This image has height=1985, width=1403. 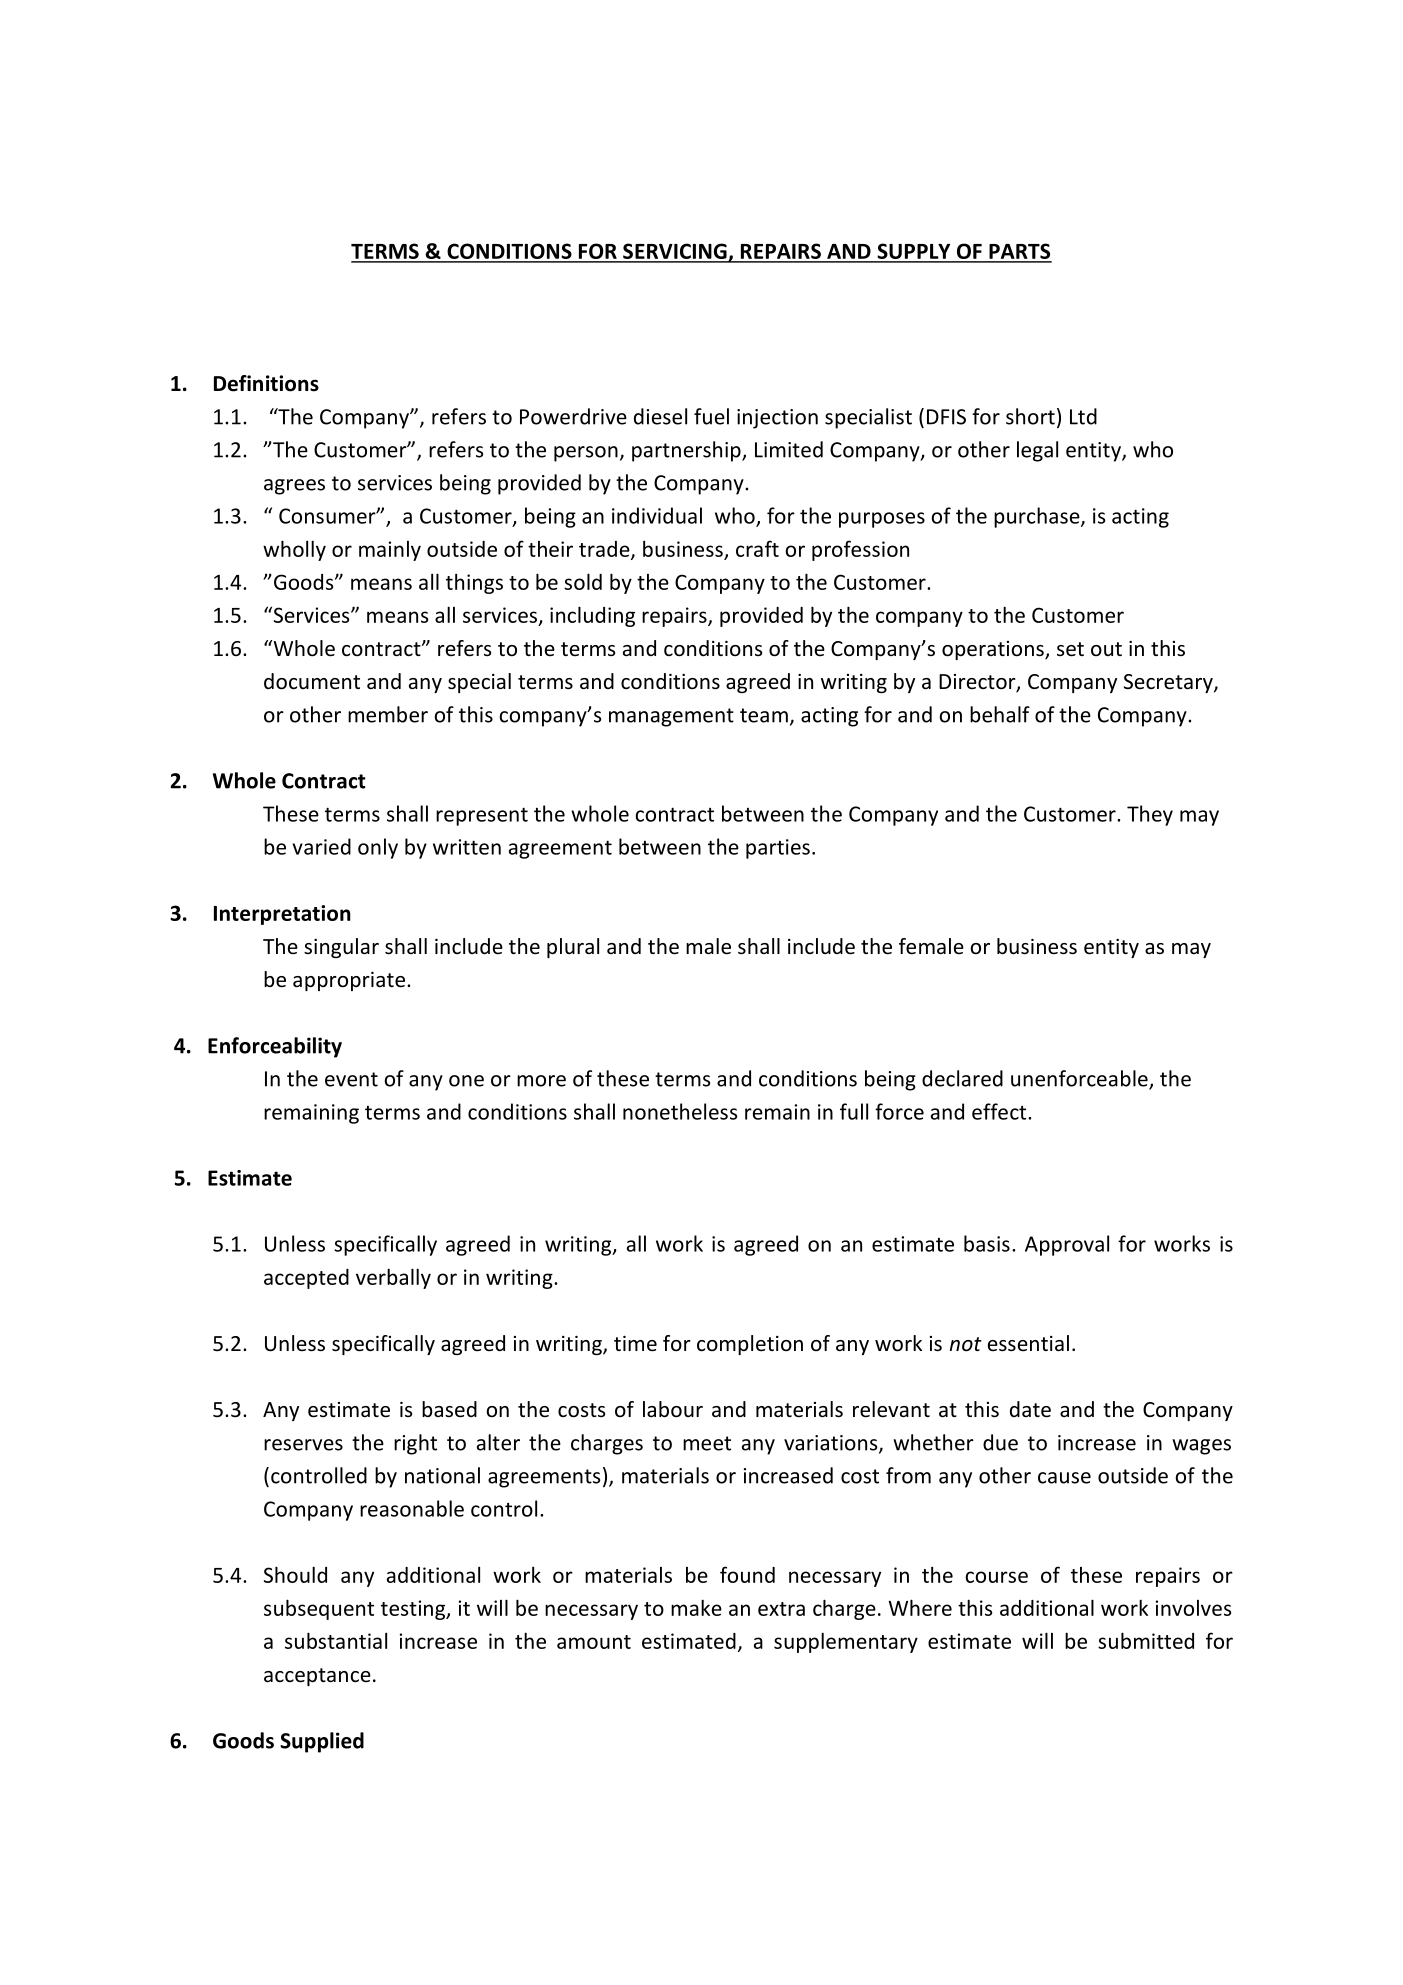 I want to click on fuel, so click(x=711, y=416).
